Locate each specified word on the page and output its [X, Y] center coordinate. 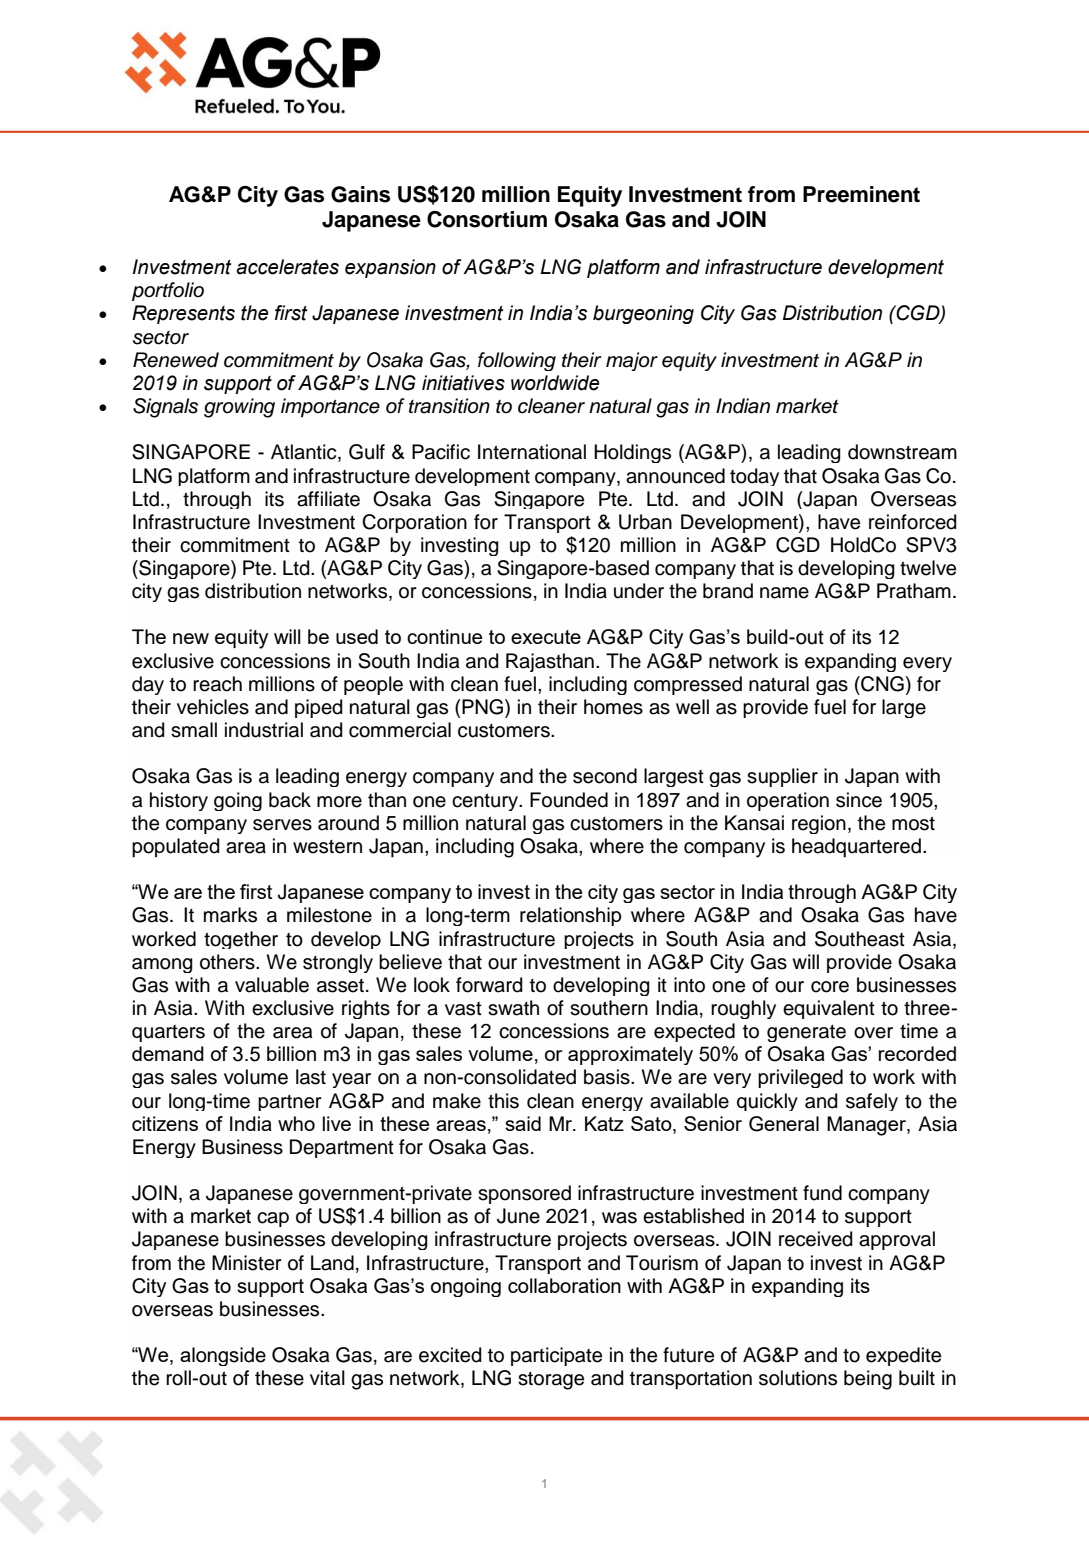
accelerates [288, 267]
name [784, 593]
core [830, 987]
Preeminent [861, 194]
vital [327, 1378]
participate [556, 1356]
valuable [272, 985]
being [868, 1380]
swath [513, 1008]
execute [546, 637]
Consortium [487, 219]
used [357, 636]
